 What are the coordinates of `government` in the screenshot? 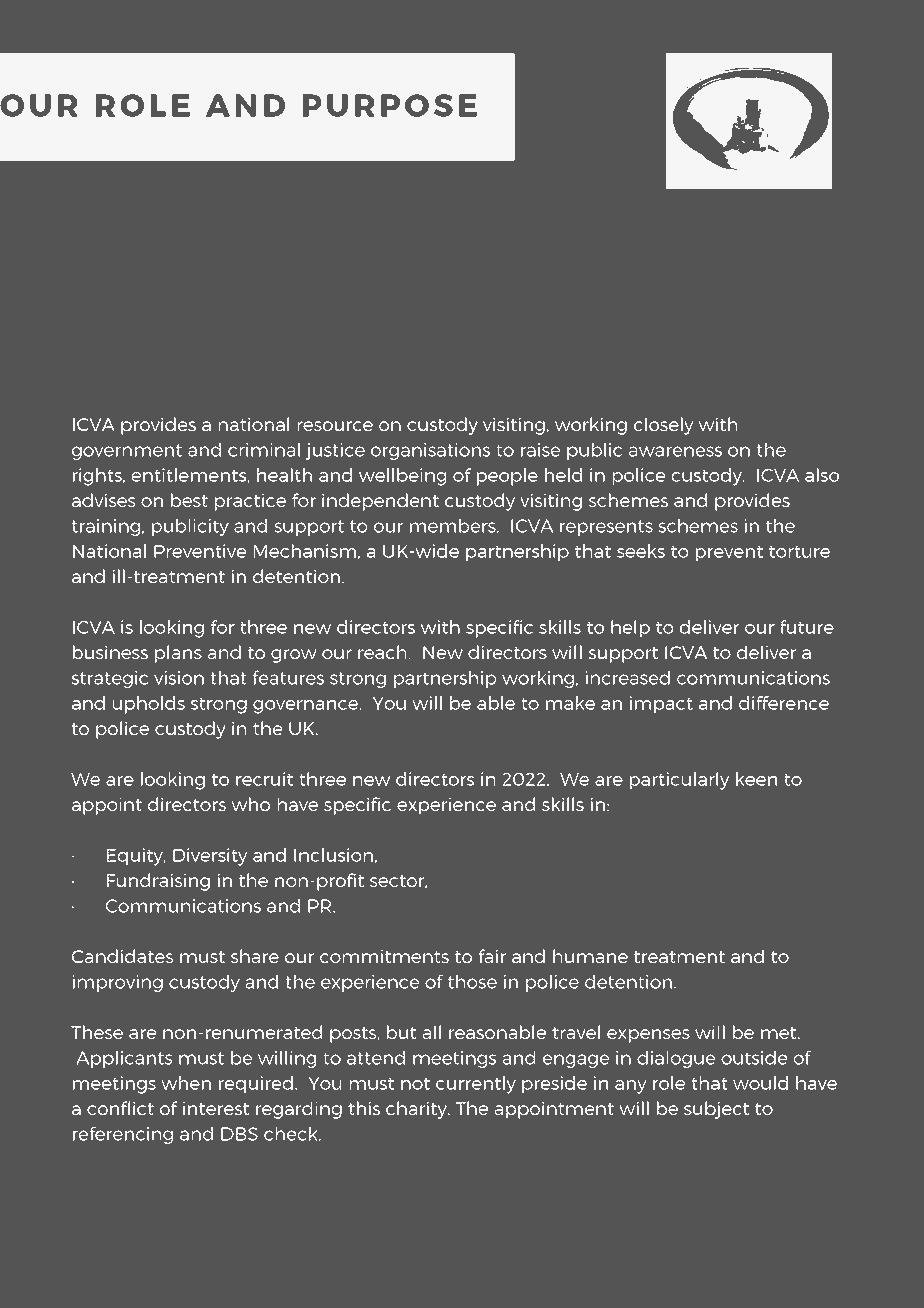 It's located at (127, 452).
